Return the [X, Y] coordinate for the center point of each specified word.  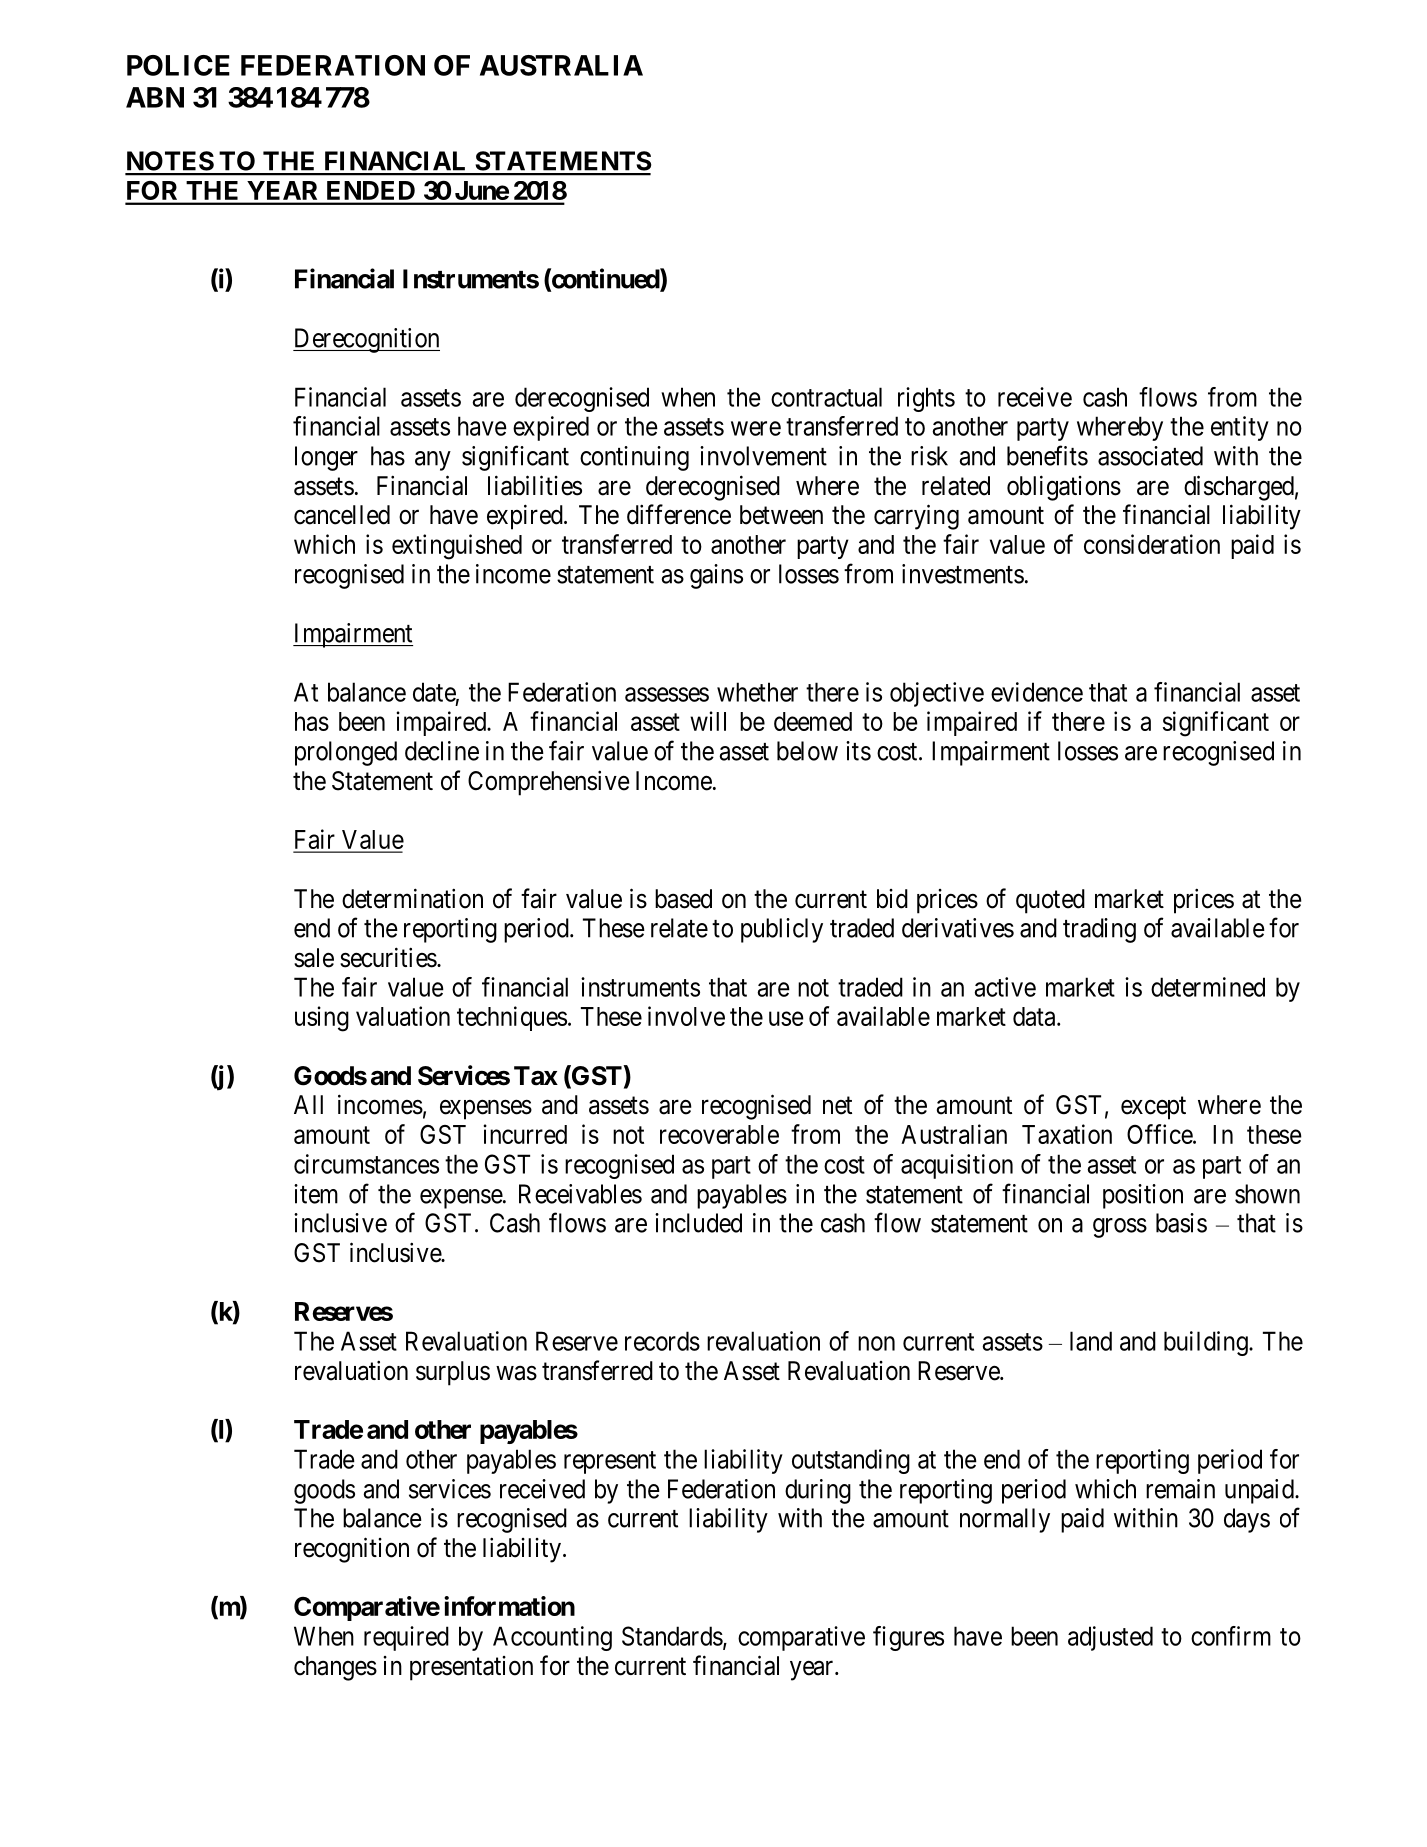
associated [1150, 456]
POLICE [178, 65]
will [708, 721]
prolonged [346, 753]
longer [326, 458]
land [1091, 1341]
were [756, 428]
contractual [826, 397]
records [662, 1341]
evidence [1037, 692]
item [316, 1194]
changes [335, 1668]
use [786, 1018]
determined [1208, 987]
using [322, 1019]
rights [926, 399]
